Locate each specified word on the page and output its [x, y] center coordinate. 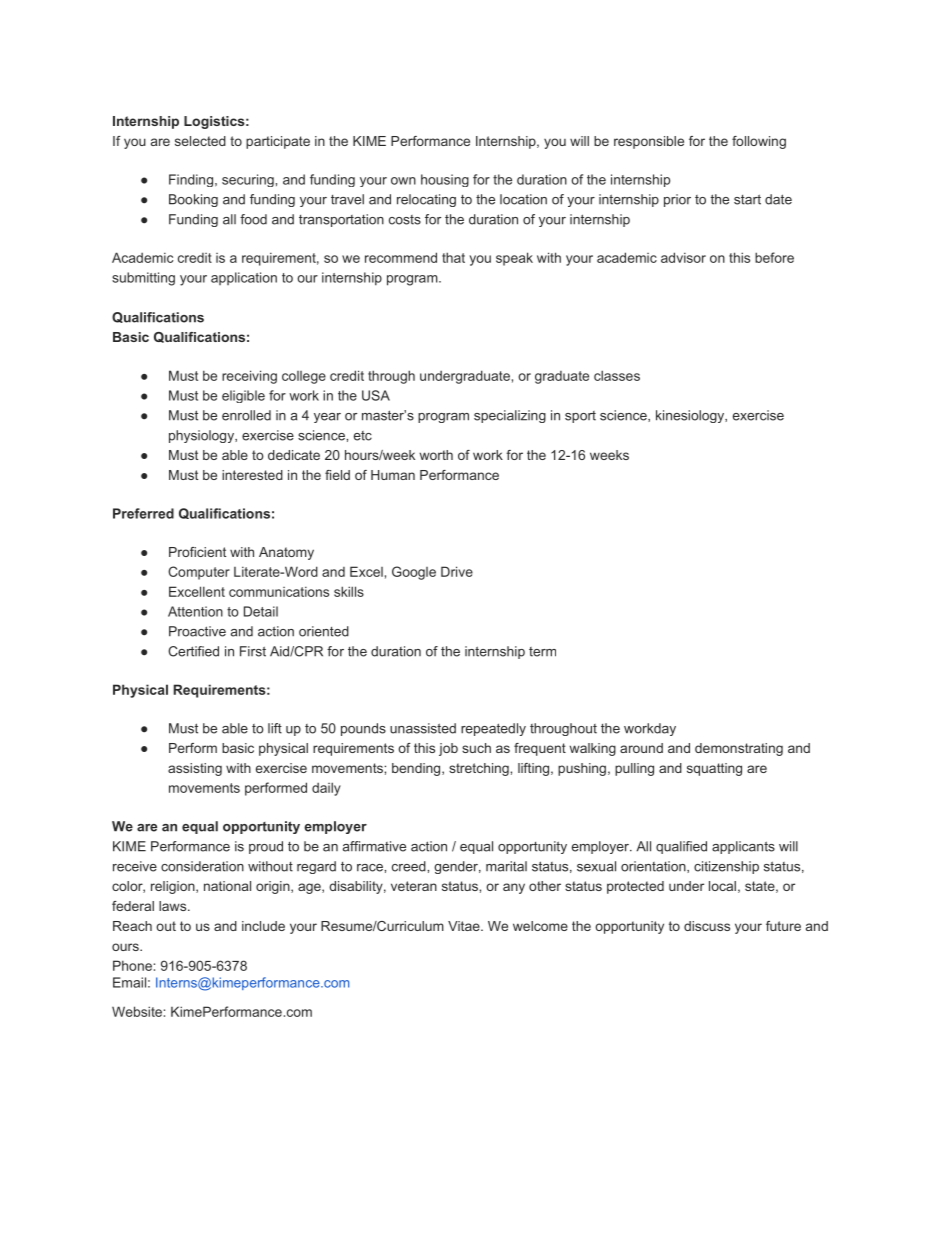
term [542, 652]
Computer [199, 573]
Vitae [465, 926]
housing [445, 180]
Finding [191, 180]
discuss [707, 926]
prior [677, 200]
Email [129, 982]
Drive [457, 571]
